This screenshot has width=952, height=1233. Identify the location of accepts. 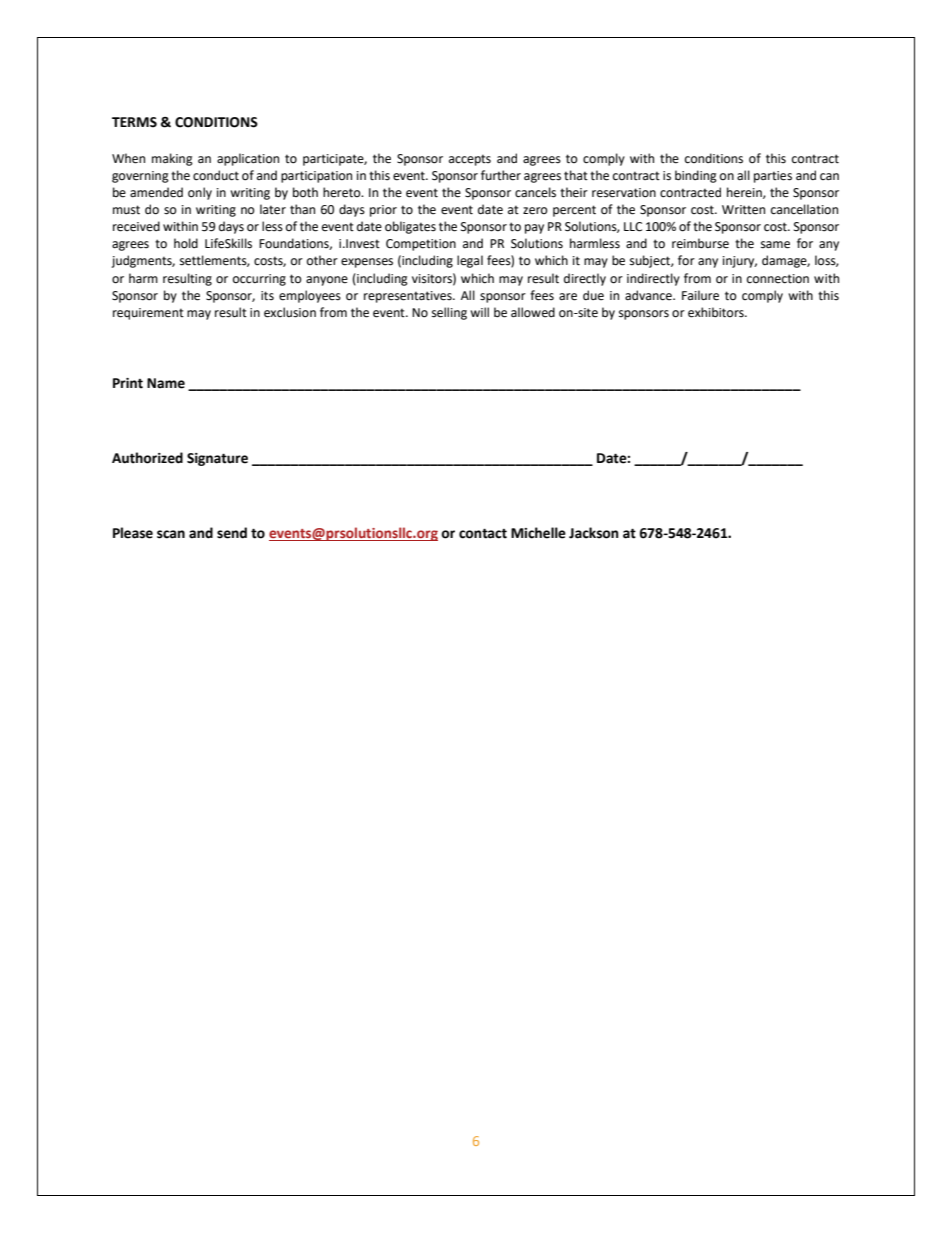
(470, 160).
